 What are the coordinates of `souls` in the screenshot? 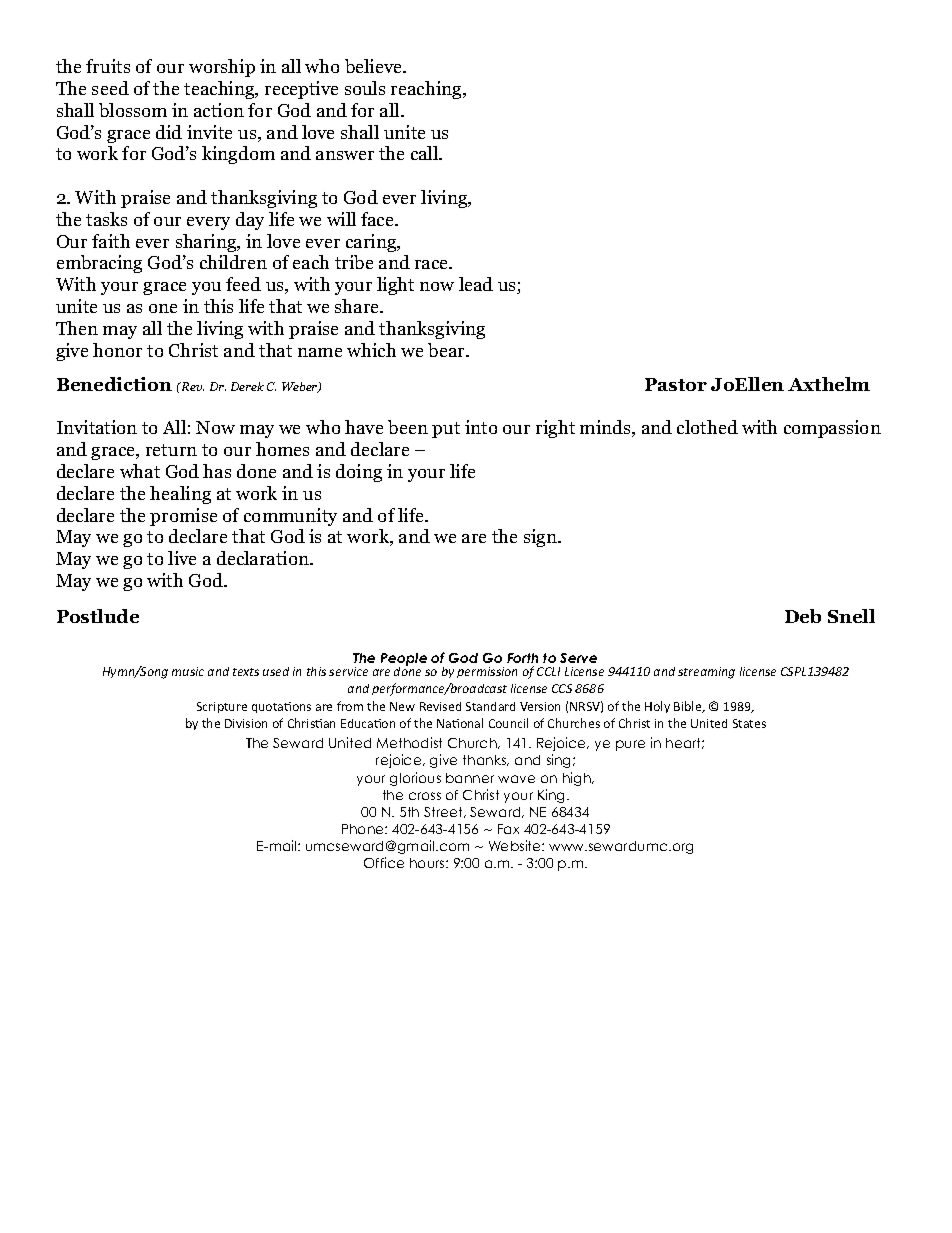 It's located at (365, 88).
